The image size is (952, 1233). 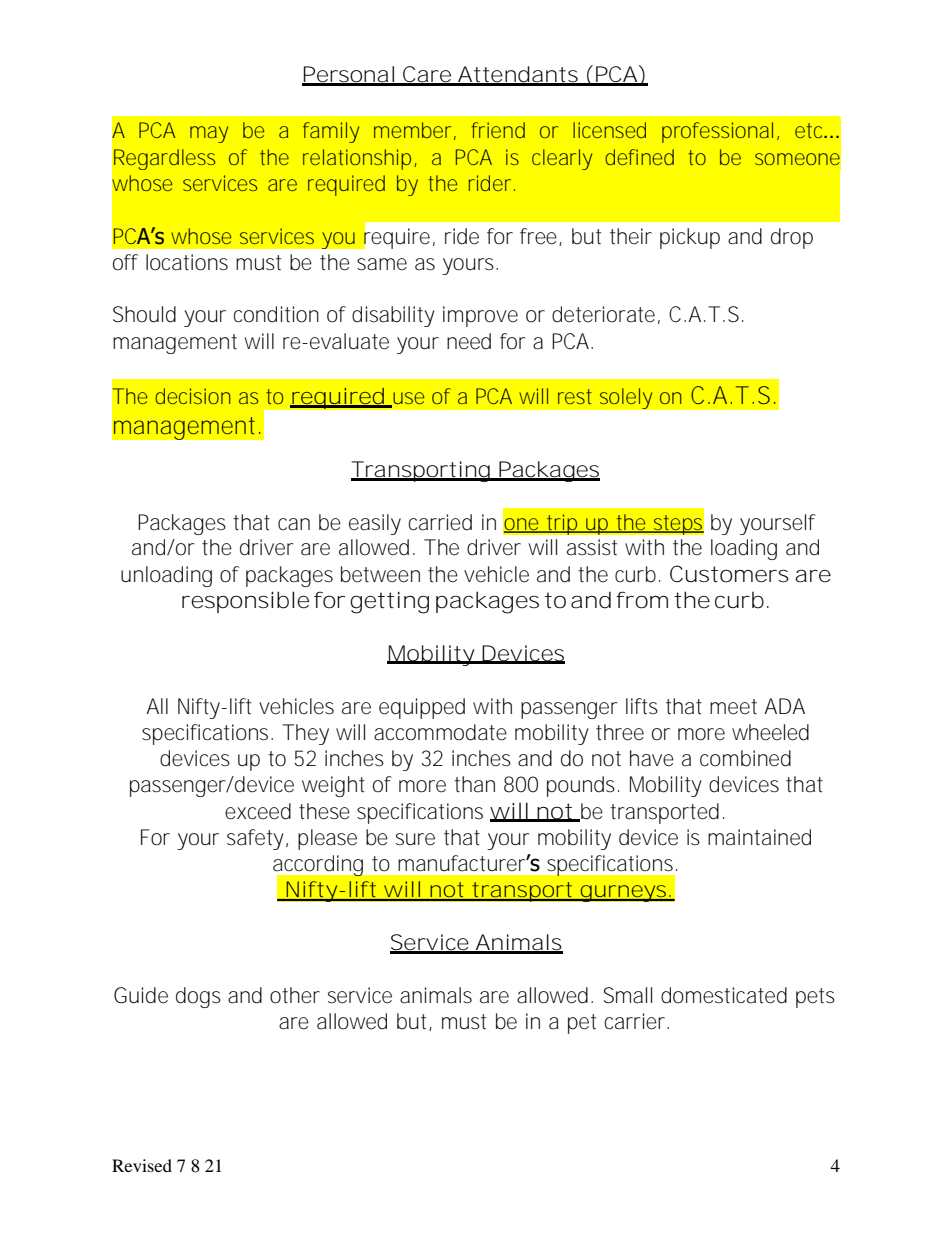 I want to click on getting, so click(x=389, y=603).
